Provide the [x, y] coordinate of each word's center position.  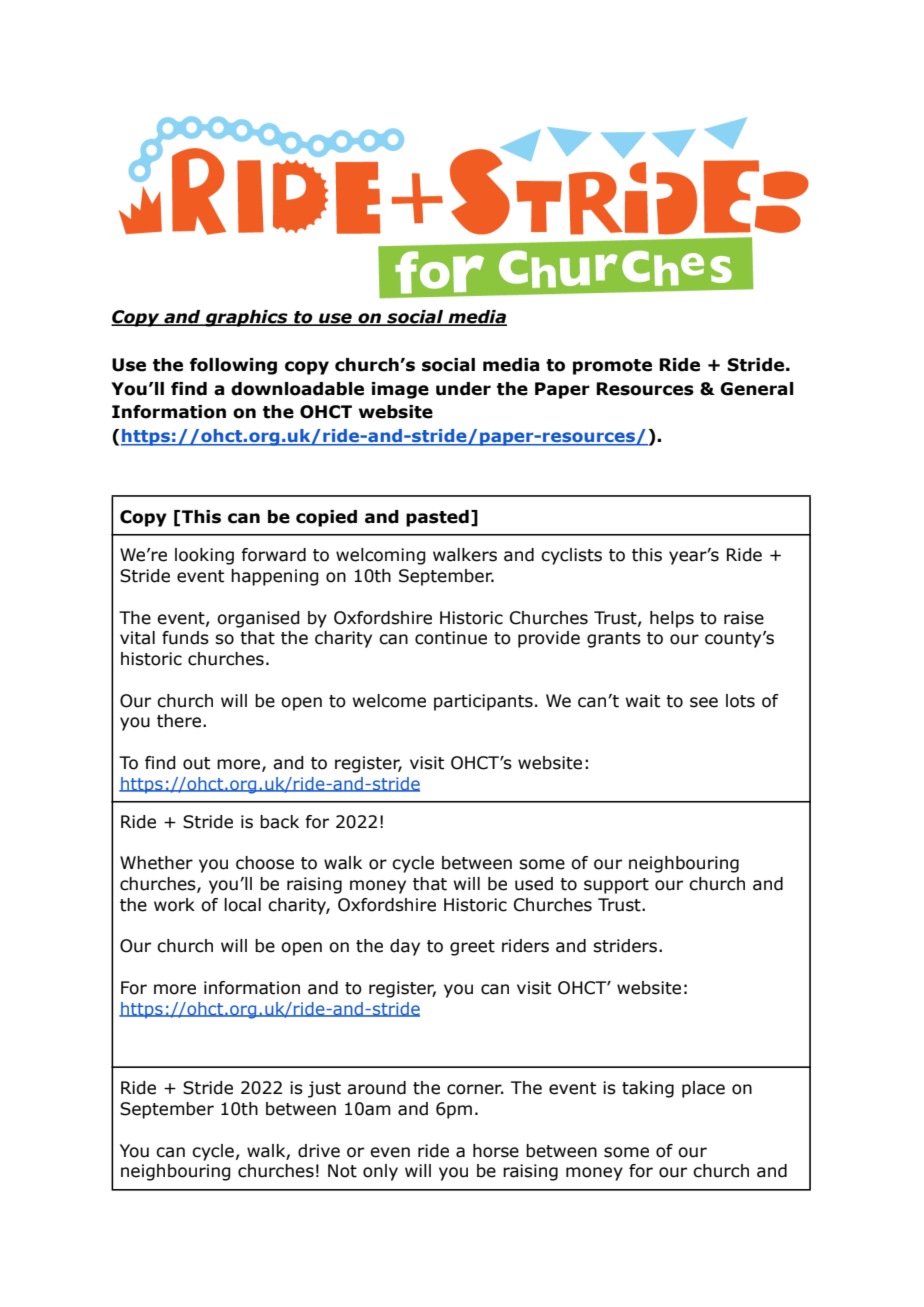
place [703, 1089]
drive [319, 1151]
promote [612, 367]
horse [496, 1151]
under [463, 389]
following [233, 366]
